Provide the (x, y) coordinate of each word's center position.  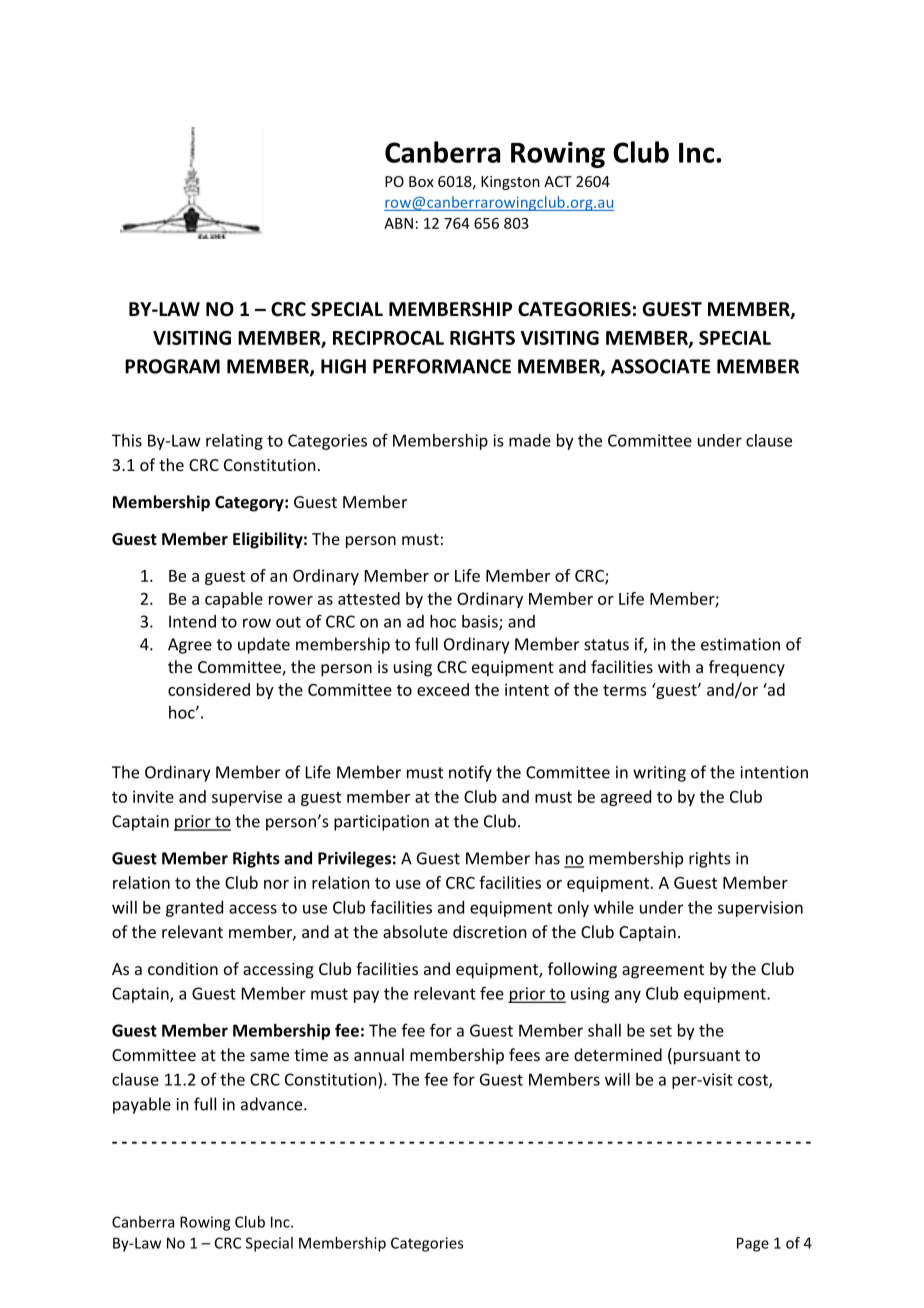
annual (379, 1054)
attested (369, 598)
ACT (558, 181)
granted (194, 909)
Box (421, 181)
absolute (415, 931)
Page (753, 1244)
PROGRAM (172, 366)
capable (234, 600)
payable (142, 1105)
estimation (740, 644)
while (614, 907)
